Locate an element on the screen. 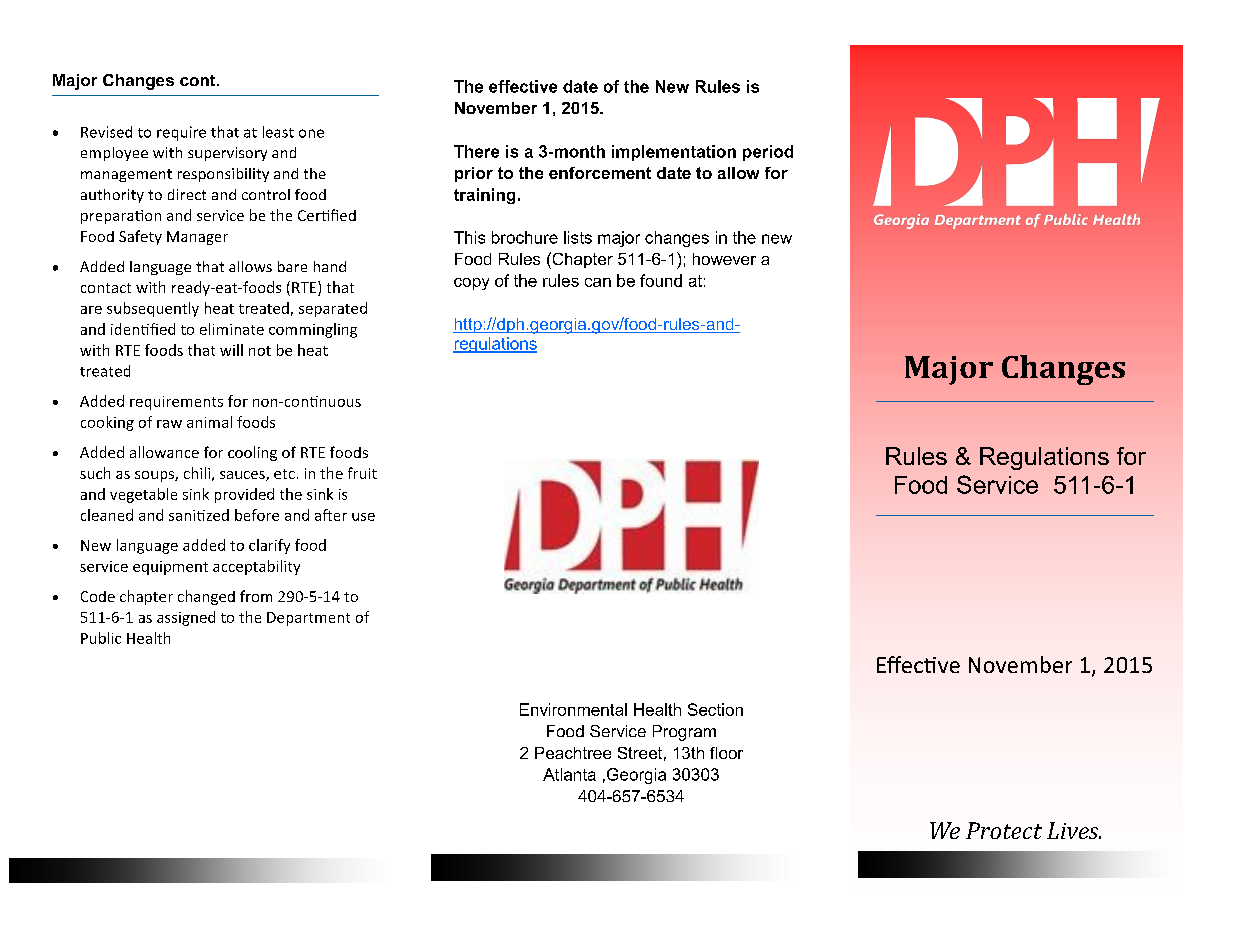  Atlanta is located at coordinates (569, 774).
